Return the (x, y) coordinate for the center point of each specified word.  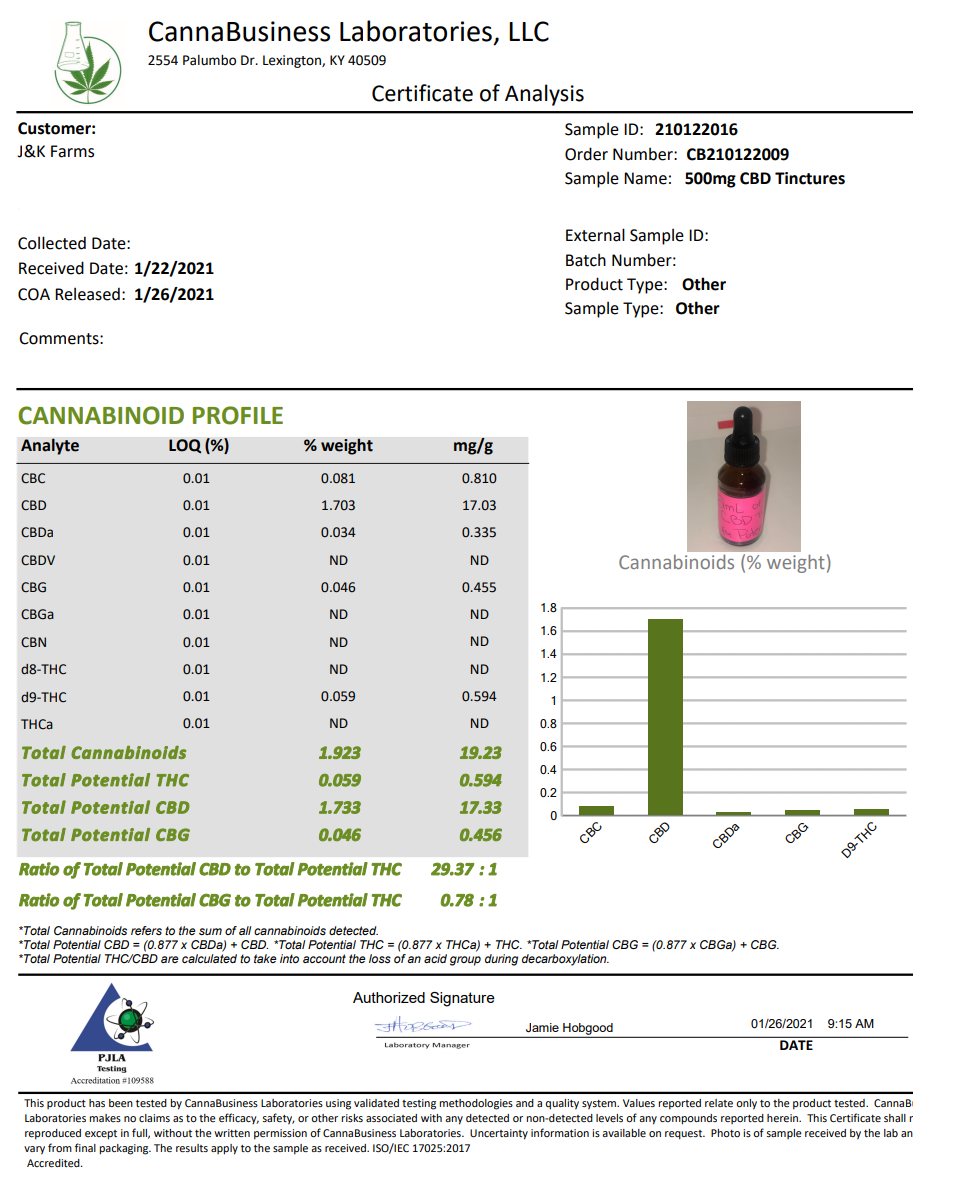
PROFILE (238, 415)
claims (154, 1118)
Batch (586, 260)
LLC (529, 31)
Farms (72, 151)
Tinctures (810, 178)
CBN (33, 642)
